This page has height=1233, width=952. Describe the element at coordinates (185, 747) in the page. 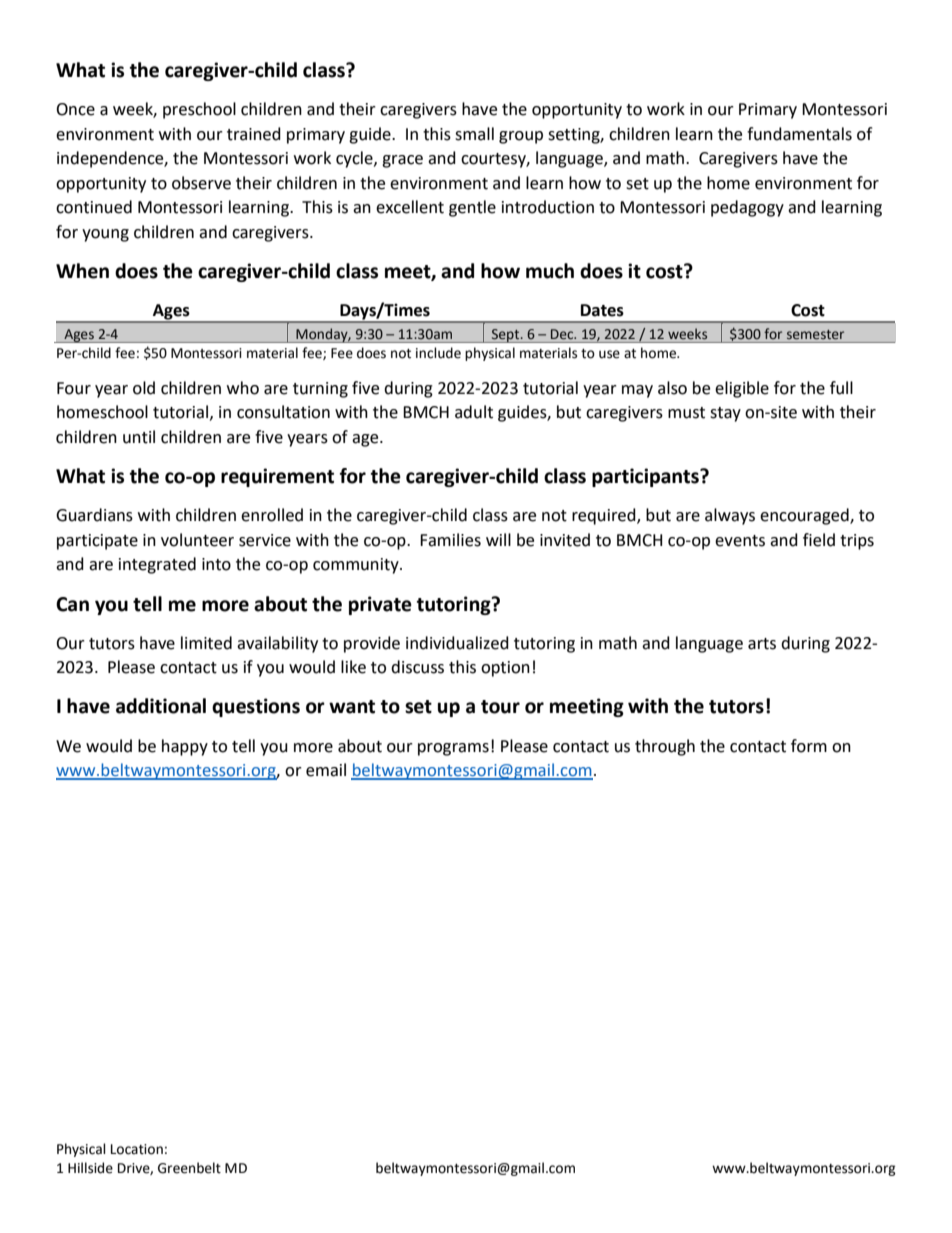

I see `happy` at that location.
